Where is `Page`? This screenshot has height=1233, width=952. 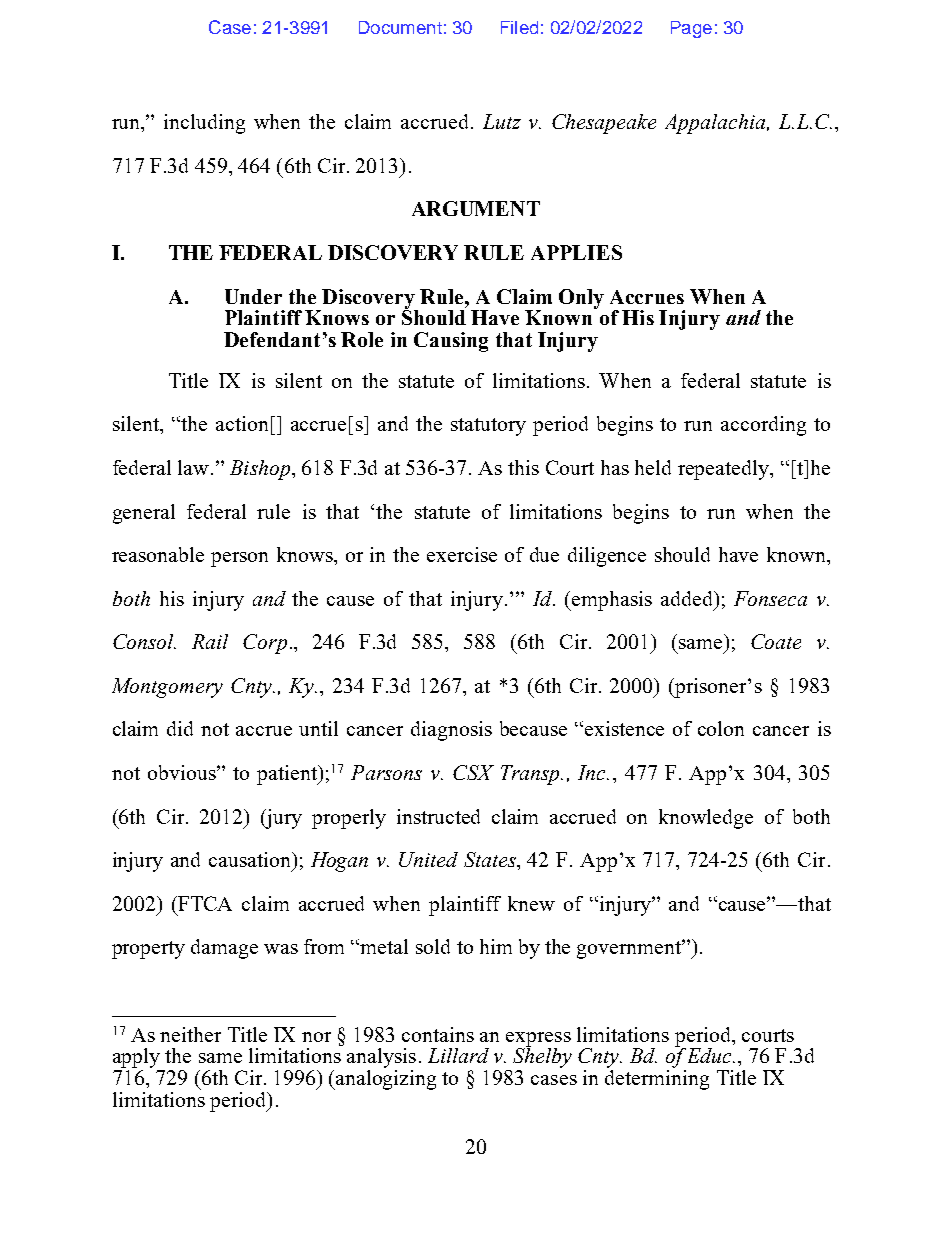
Page is located at coordinates (691, 29).
